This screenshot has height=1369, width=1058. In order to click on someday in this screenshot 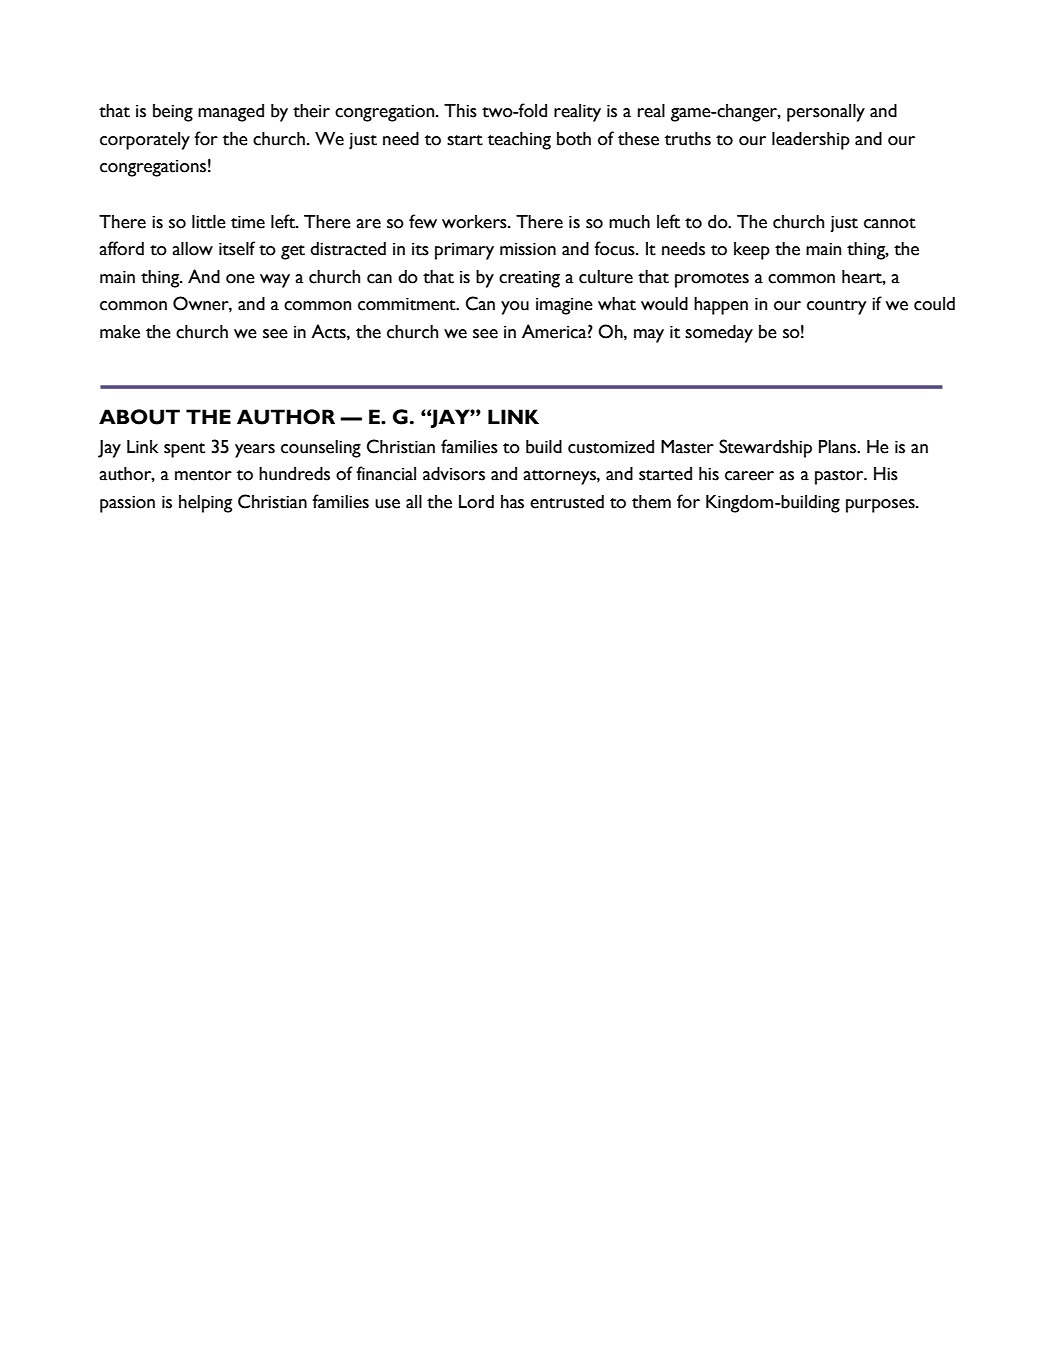, I will do `click(719, 334)`.
